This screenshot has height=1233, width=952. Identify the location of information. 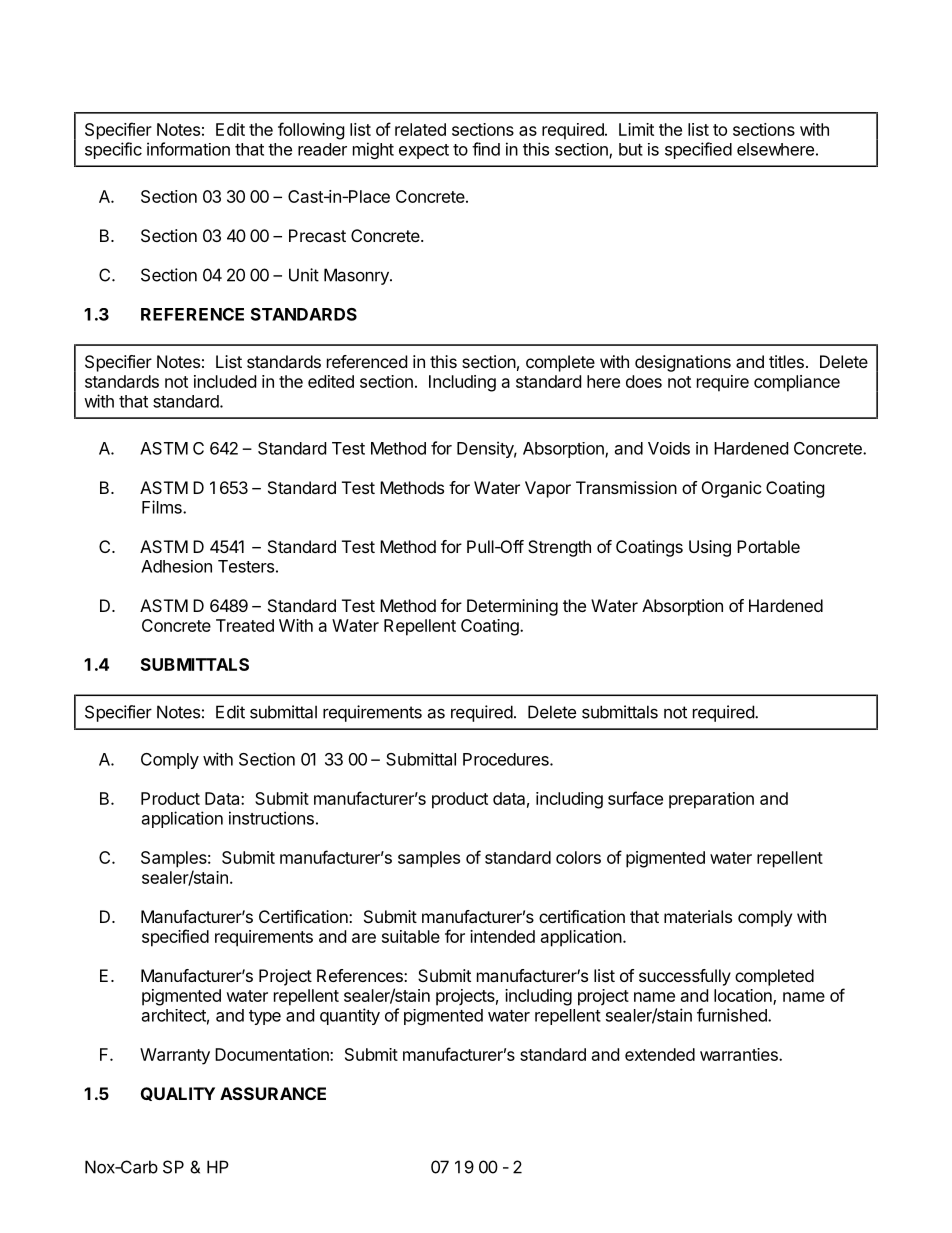
(188, 149).
